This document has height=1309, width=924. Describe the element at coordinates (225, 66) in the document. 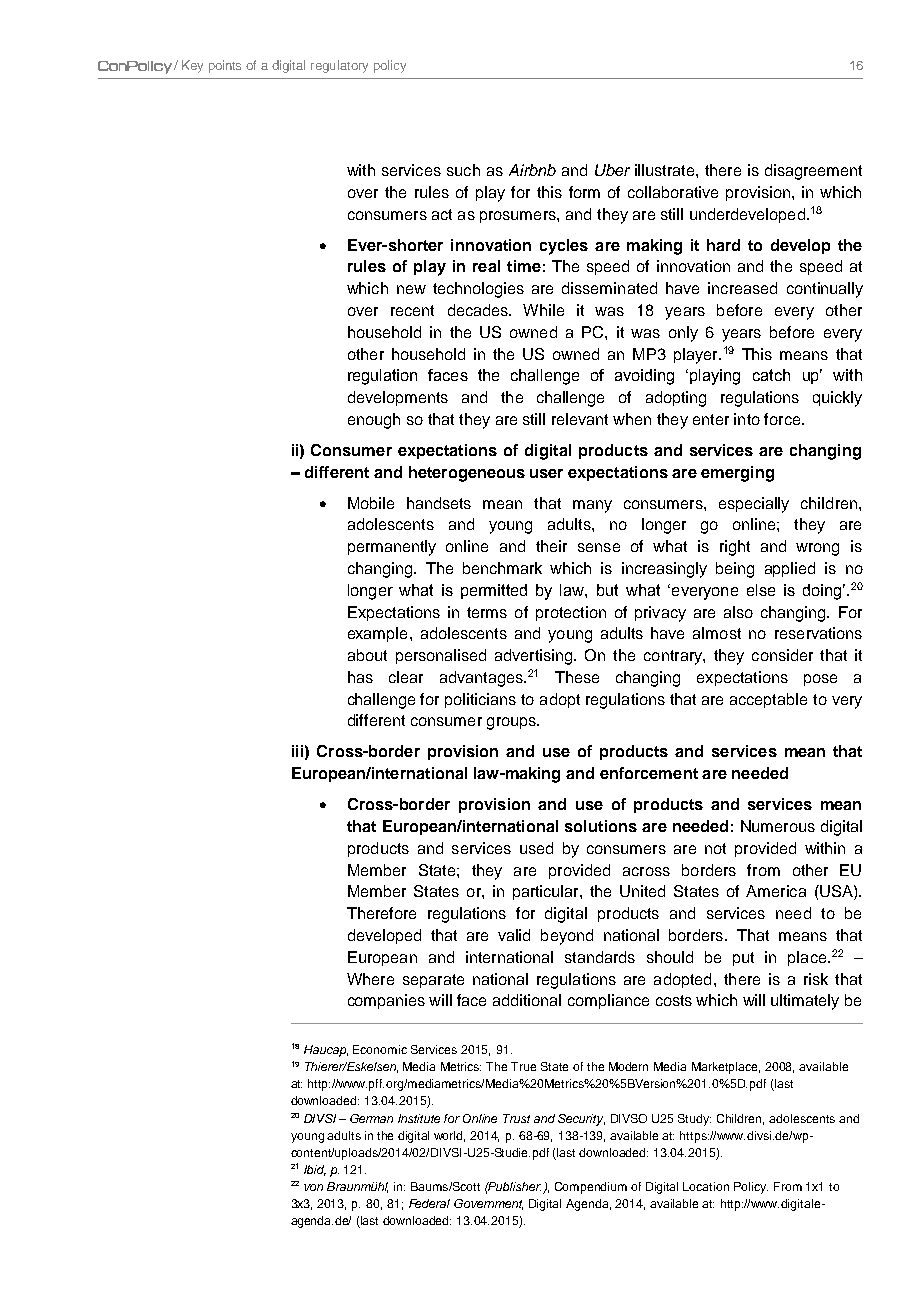

I see `points` at that location.
